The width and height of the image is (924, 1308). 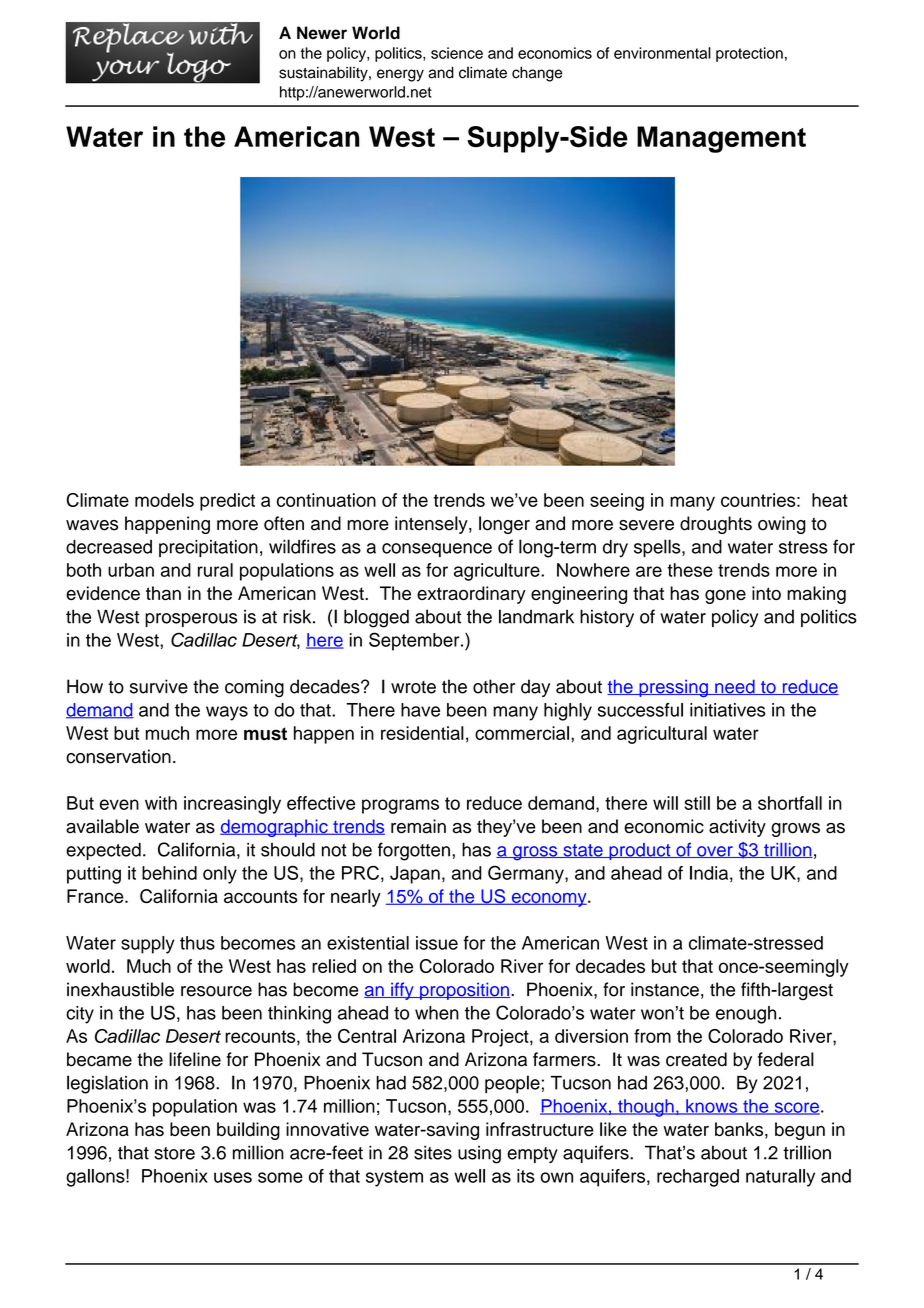 I want to click on protection, so click(x=749, y=54).
